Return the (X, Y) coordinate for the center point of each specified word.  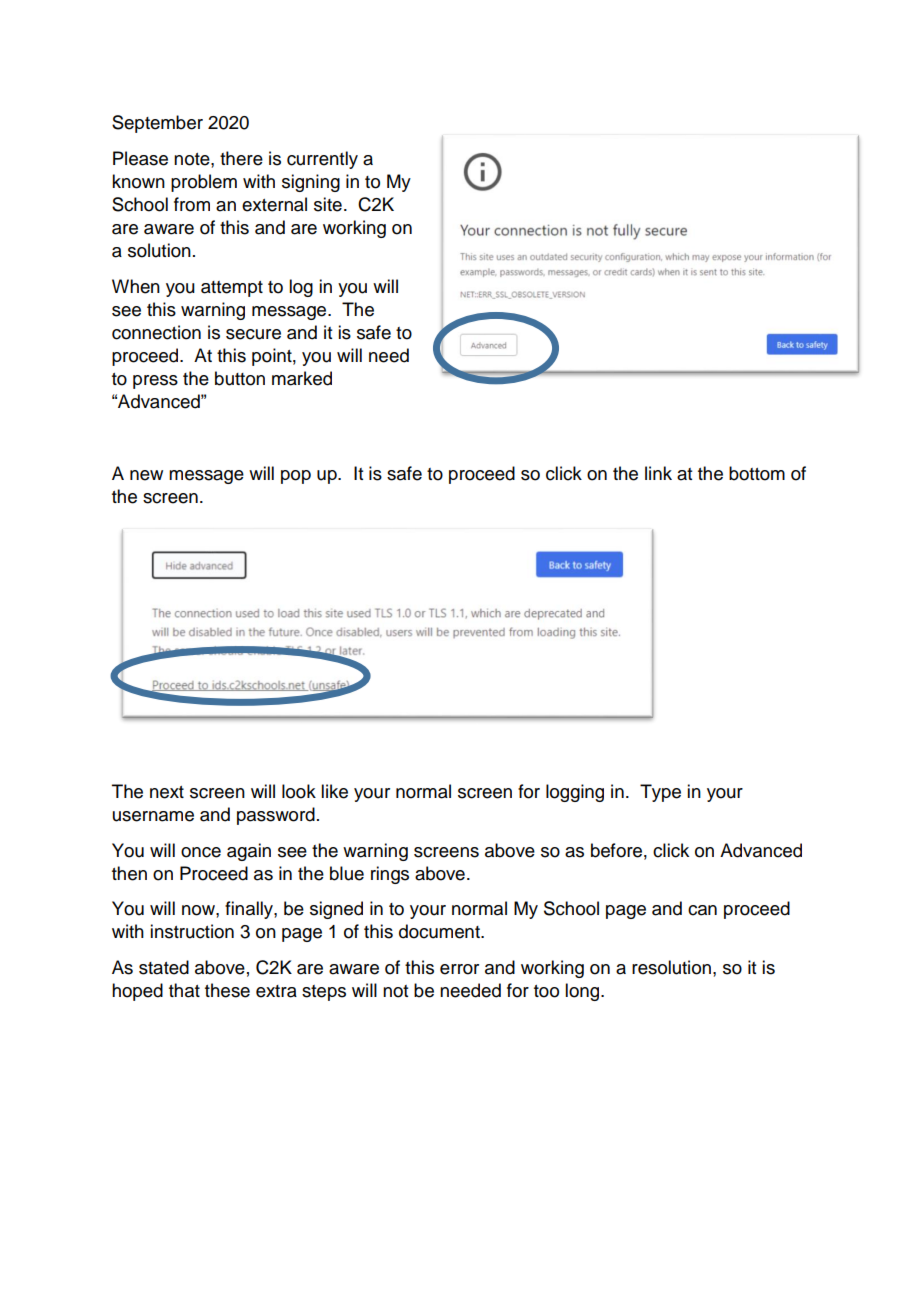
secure (253, 334)
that (184, 990)
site (328, 204)
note (193, 159)
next (167, 792)
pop (296, 477)
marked (302, 378)
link (658, 473)
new (146, 475)
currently (322, 160)
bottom (757, 473)
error (459, 969)
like (334, 791)
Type (660, 793)
